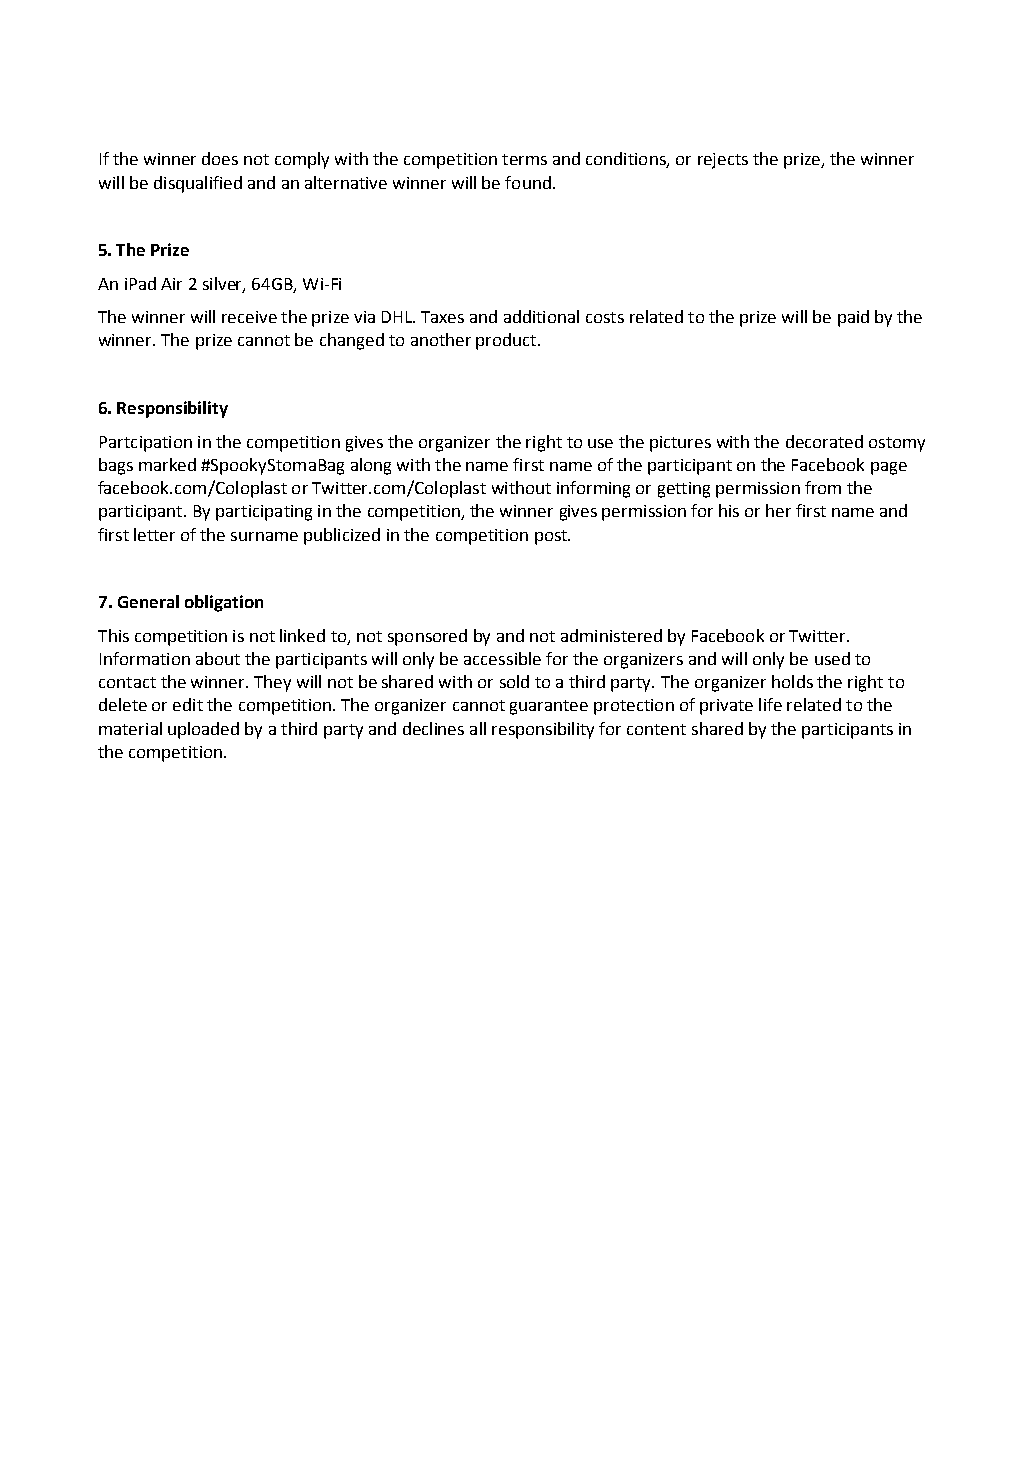  Describe the element at coordinates (528, 182) in the screenshot. I see `found` at that location.
